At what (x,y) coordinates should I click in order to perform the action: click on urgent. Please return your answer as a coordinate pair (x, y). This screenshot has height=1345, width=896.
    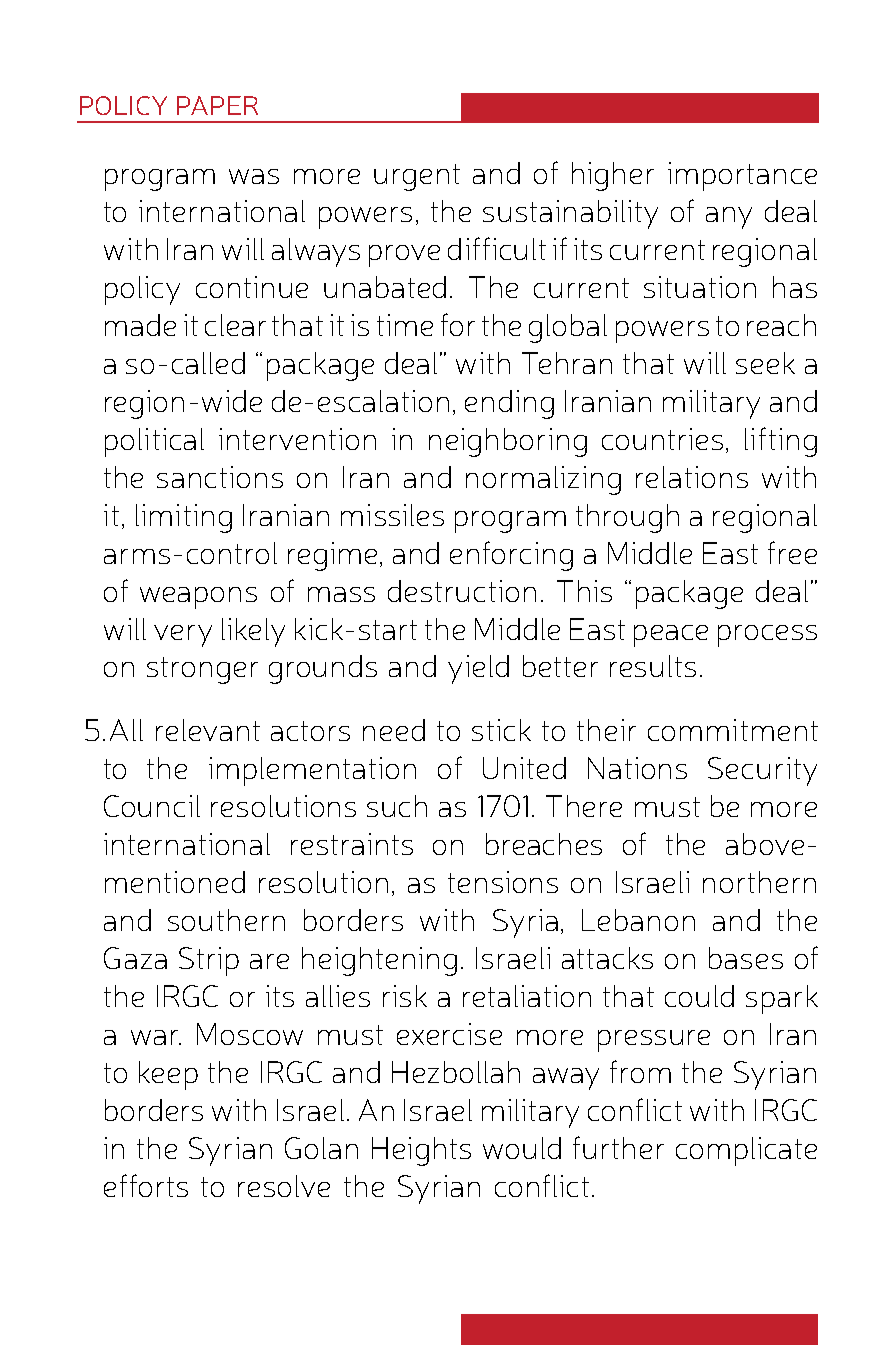
    Looking at the image, I should click on (417, 177).
